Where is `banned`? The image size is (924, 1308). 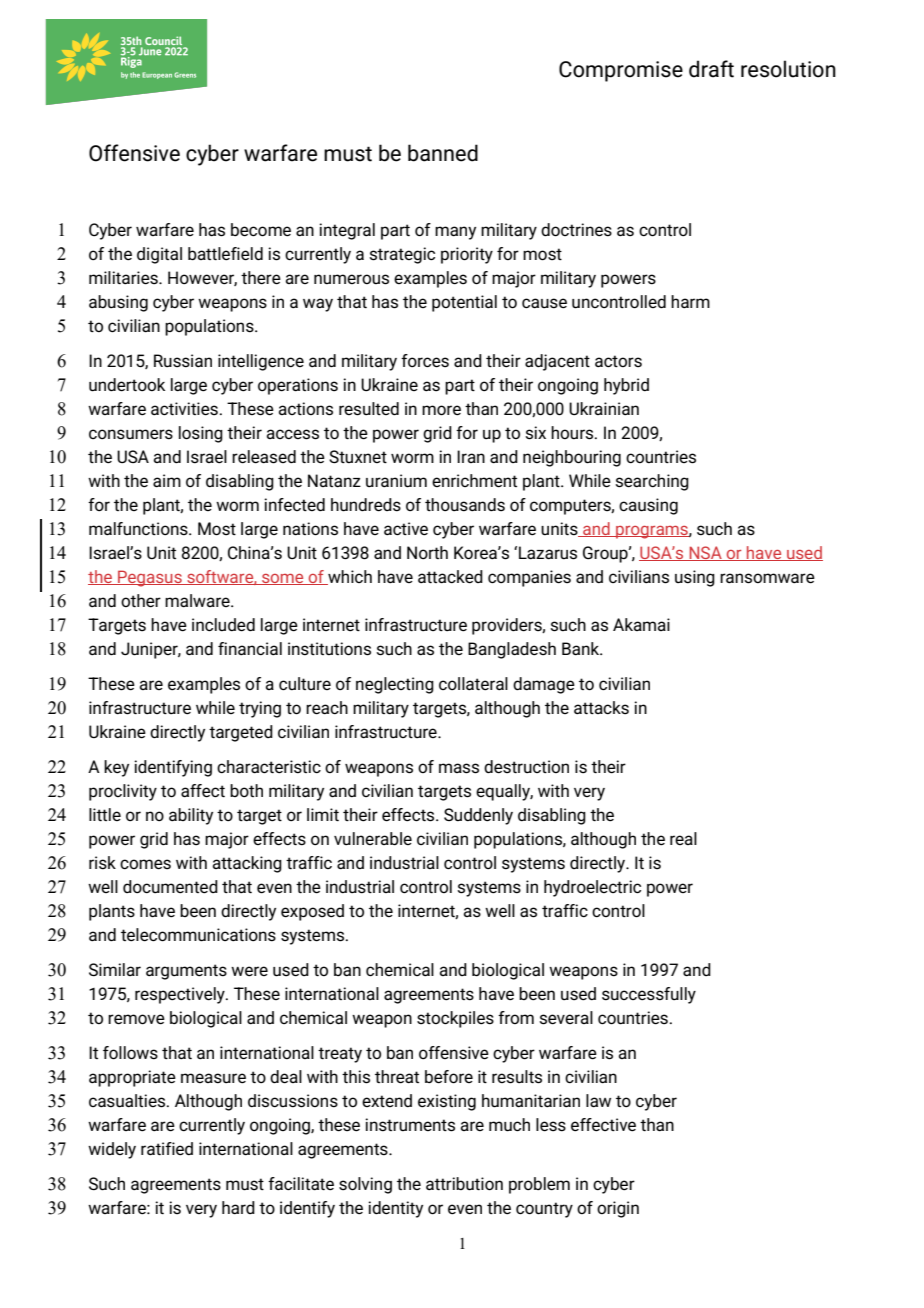 banned is located at coordinates (443, 153).
